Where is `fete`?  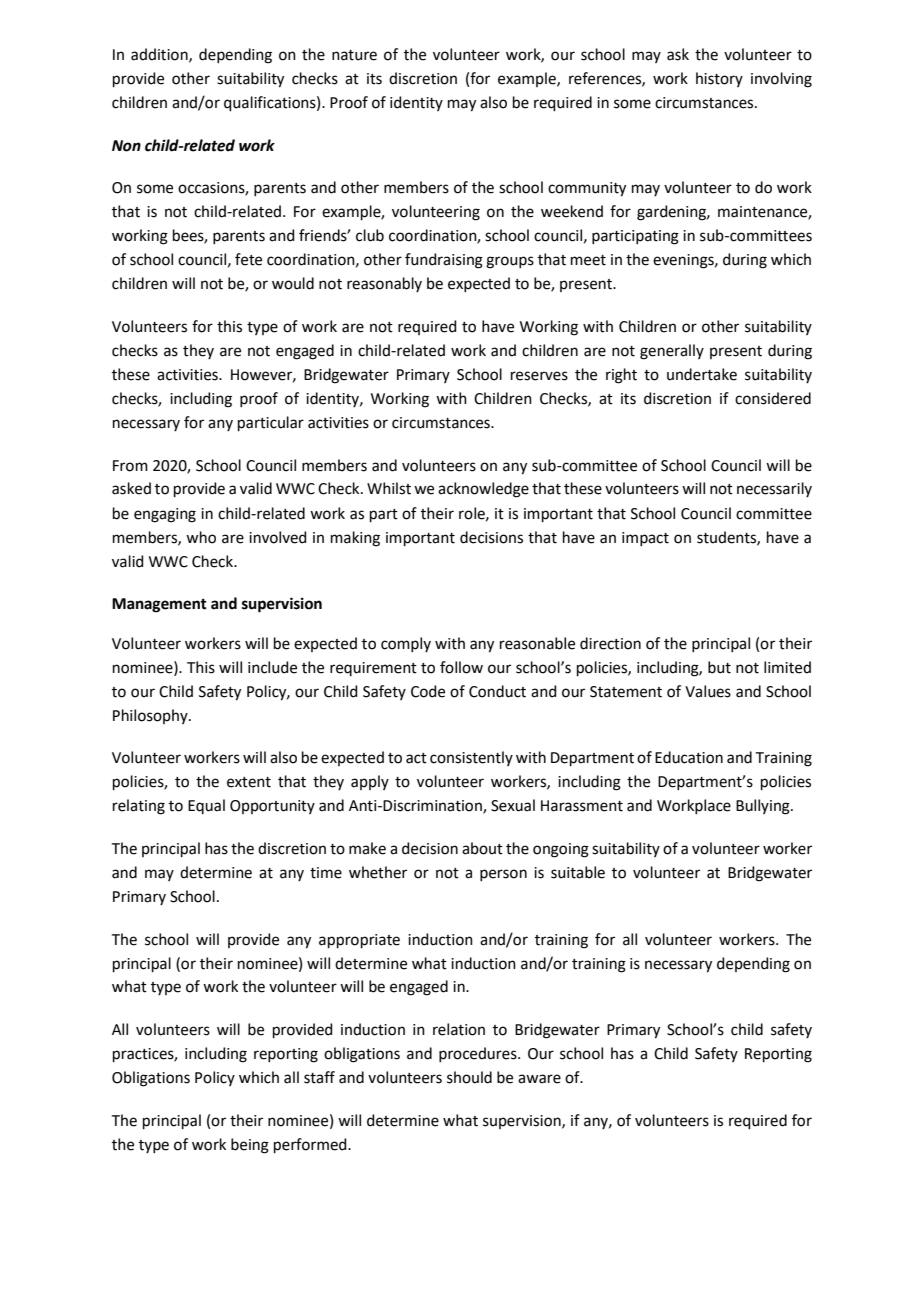 fete is located at coordinates (248, 259).
